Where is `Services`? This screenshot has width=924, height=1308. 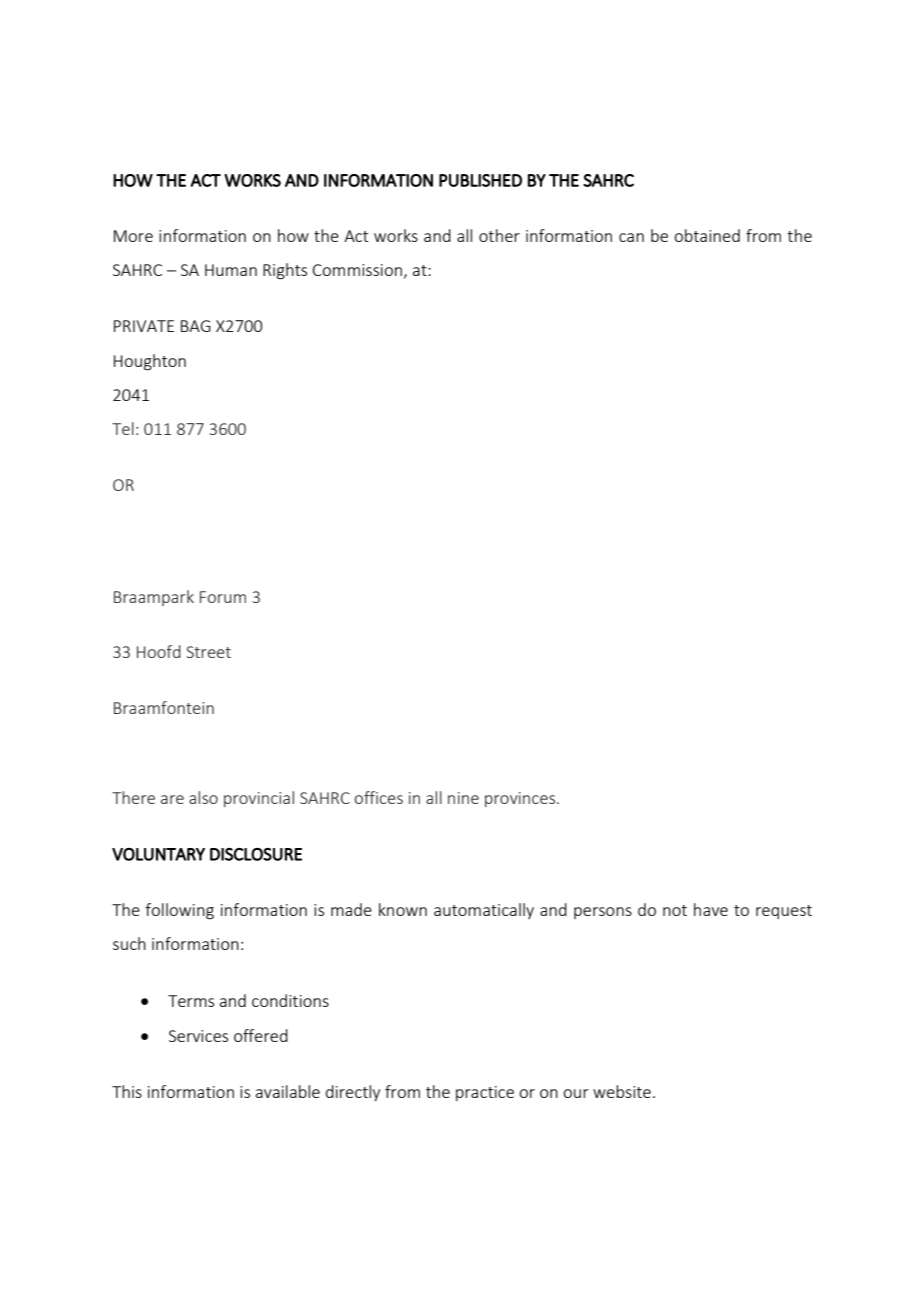
Services is located at coordinates (198, 1036).
